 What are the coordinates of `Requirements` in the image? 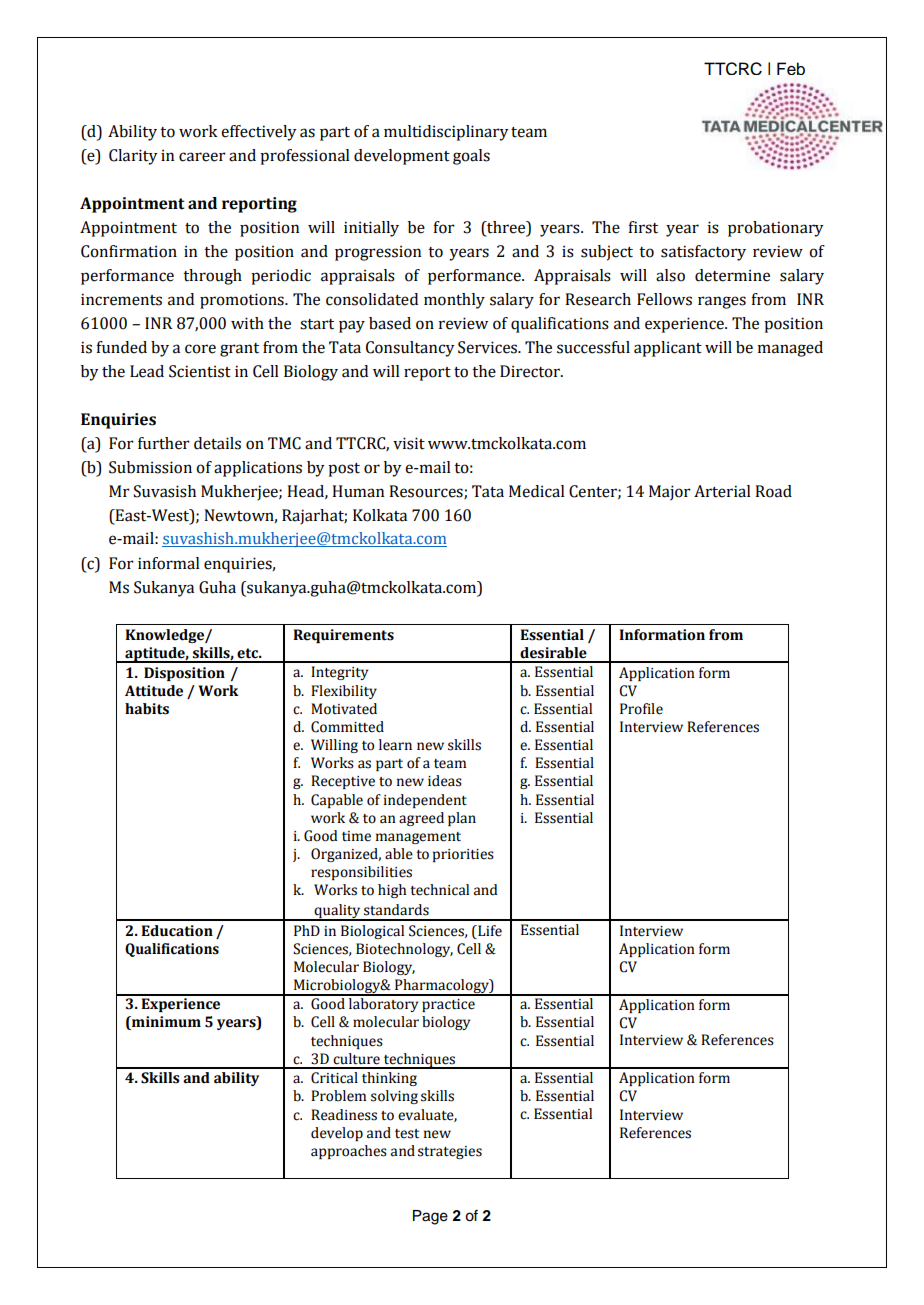 It's located at (343, 636).
